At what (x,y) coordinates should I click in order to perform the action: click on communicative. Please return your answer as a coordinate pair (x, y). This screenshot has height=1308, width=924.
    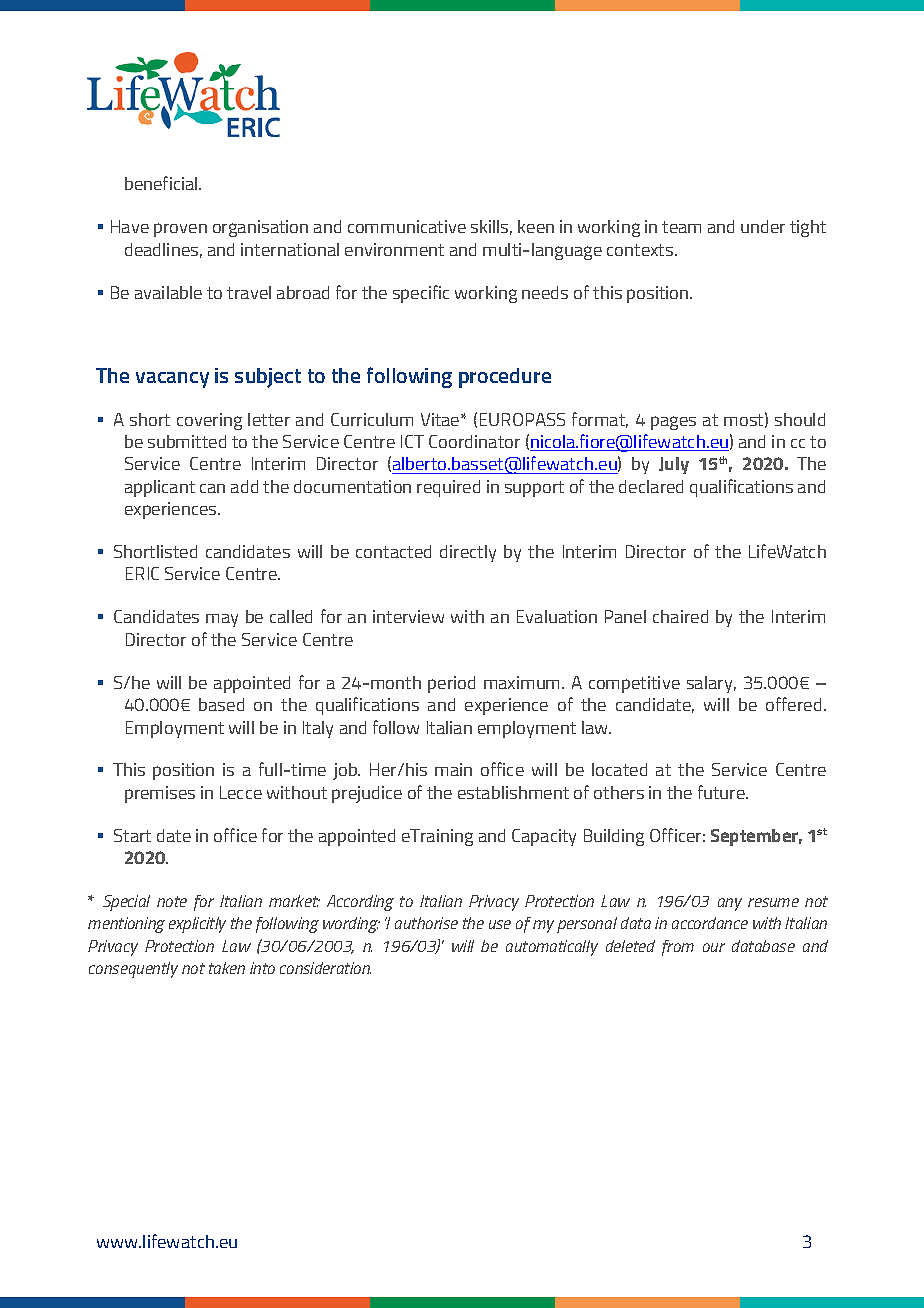
    Looking at the image, I should click on (407, 226).
